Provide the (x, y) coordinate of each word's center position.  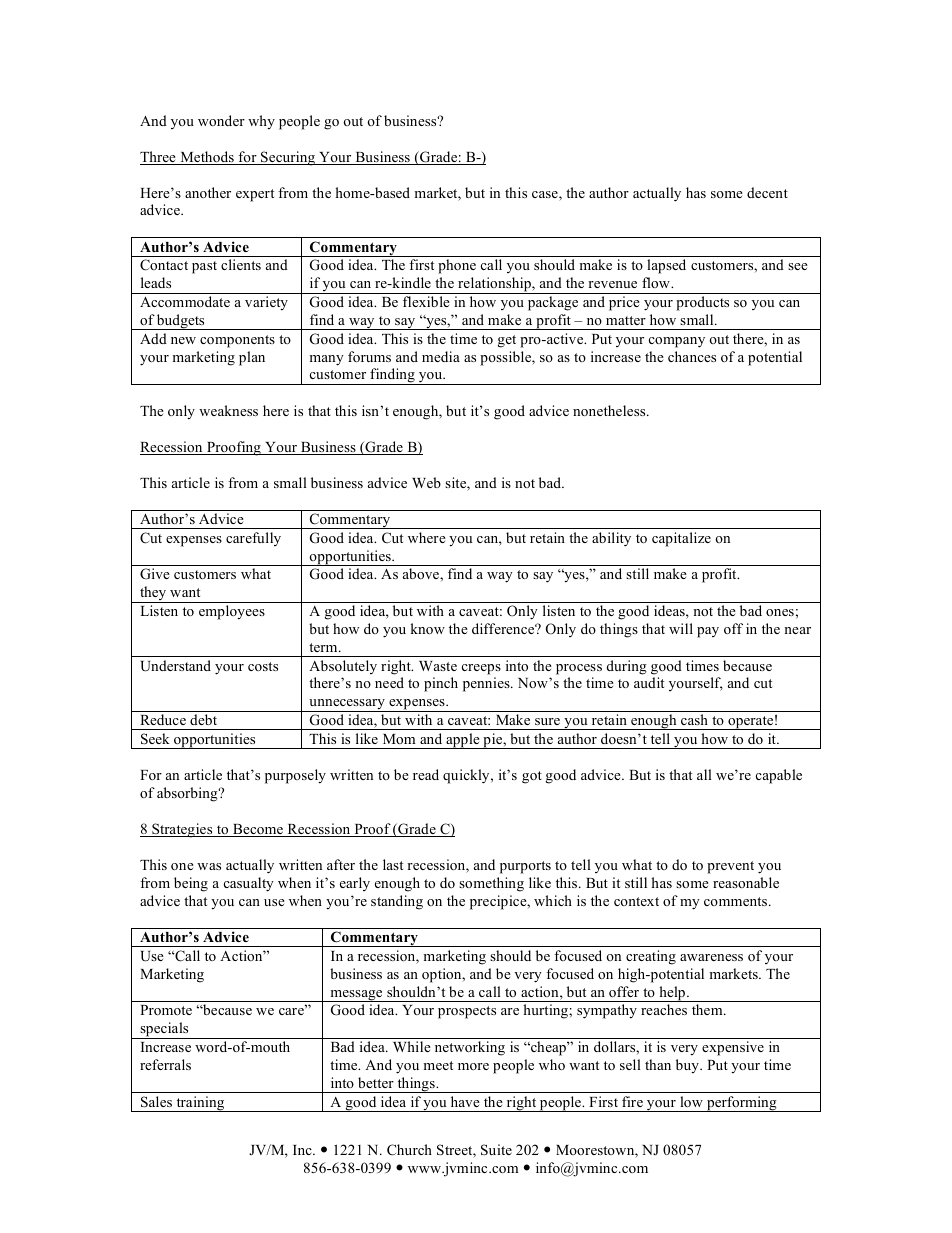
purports (525, 867)
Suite (496, 1150)
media (441, 356)
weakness (228, 410)
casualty (249, 884)
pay (708, 632)
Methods (207, 158)
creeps (481, 669)
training (200, 1104)
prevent (730, 867)
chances (692, 356)
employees (232, 612)
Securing (288, 158)
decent (767, 192)
